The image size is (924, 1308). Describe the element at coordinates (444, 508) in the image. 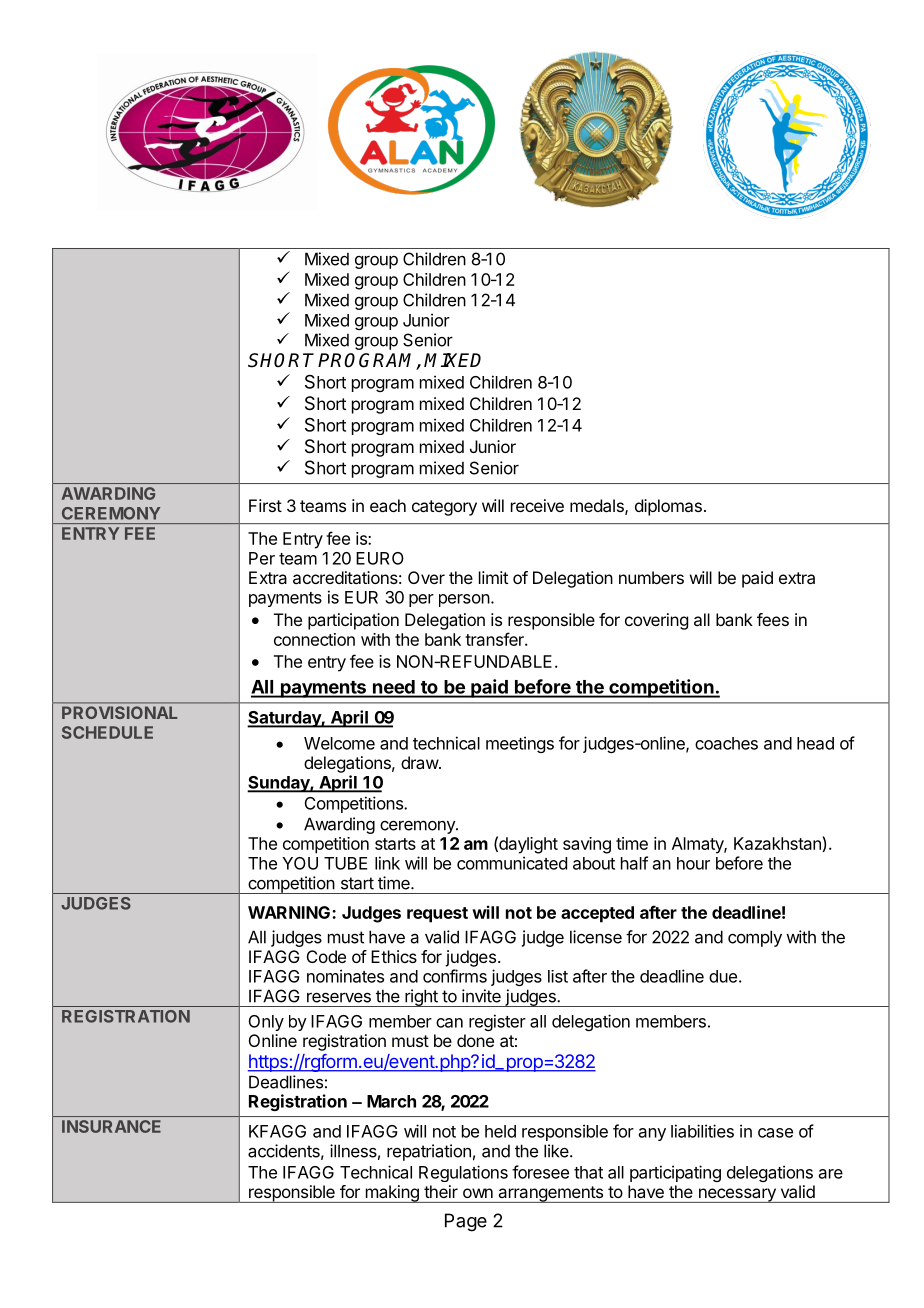

I see `category` at that location.
